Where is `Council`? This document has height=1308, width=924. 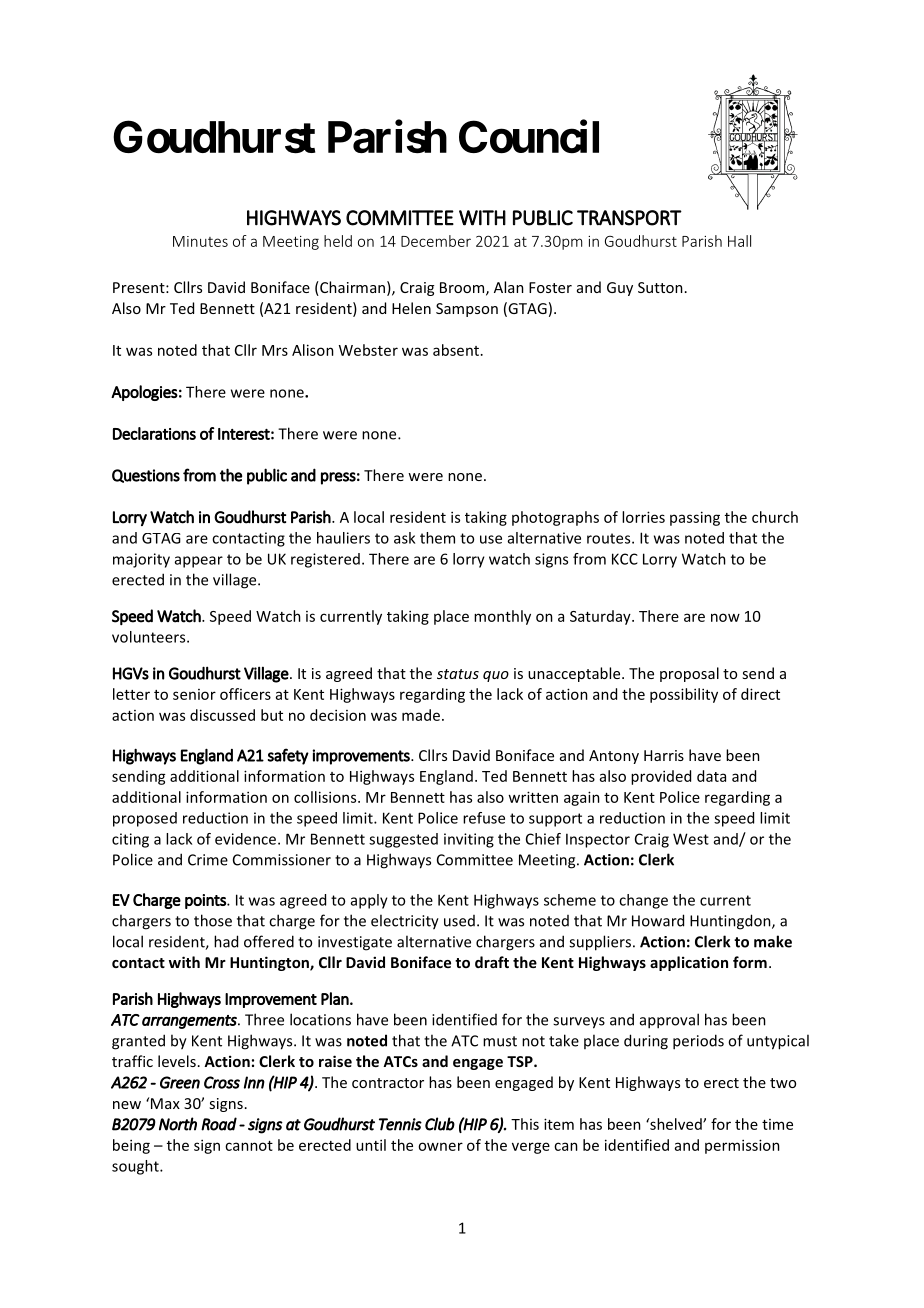 Council is located at coordinates (529, 137).
